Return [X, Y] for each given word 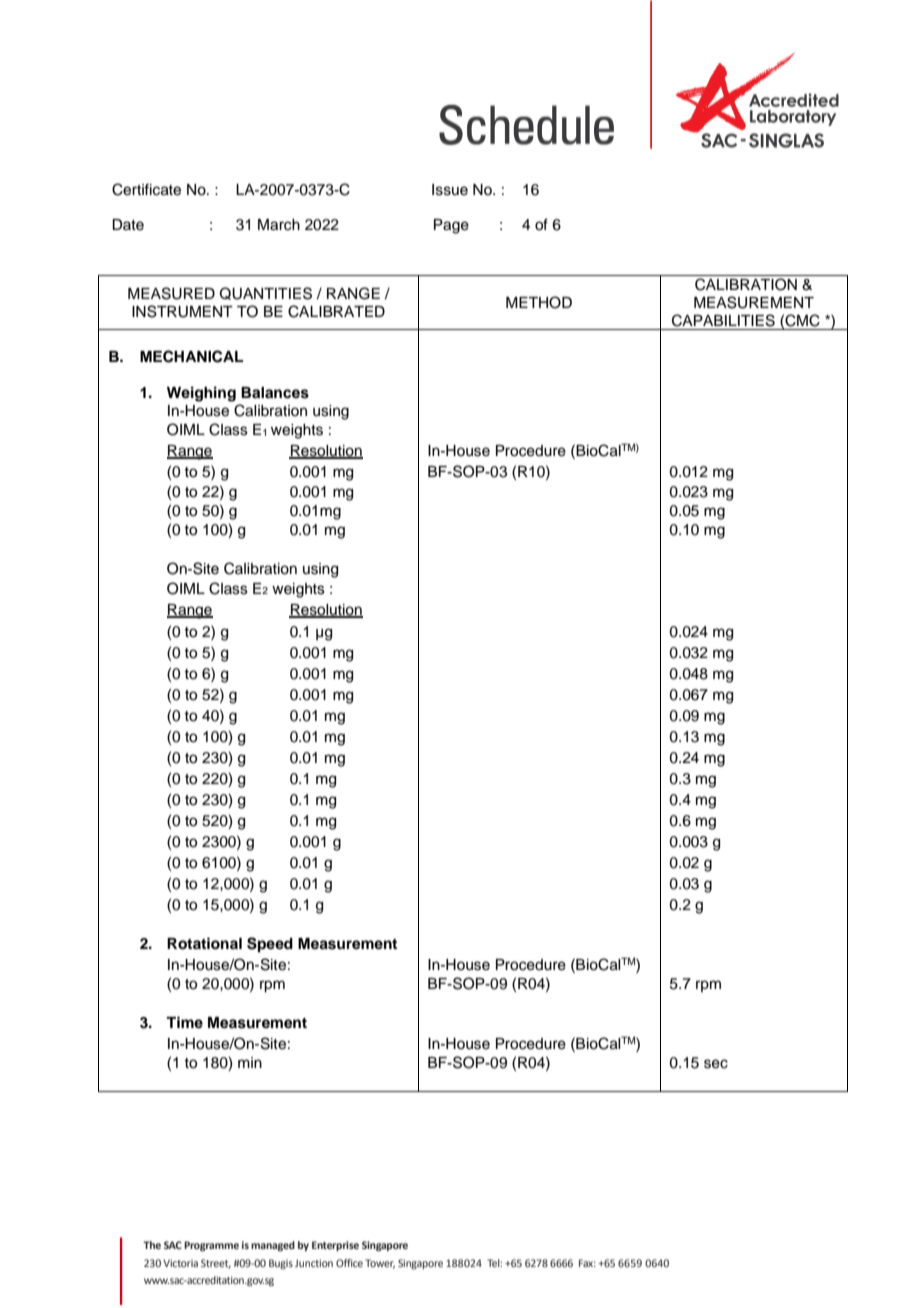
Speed [270, 945]
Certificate [146, 189]
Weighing [201, 394]
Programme [211, 1246]
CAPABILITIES [723, 320]
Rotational [204, 943]
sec [716, 1064]
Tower [380, 1264]
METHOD [539, 302]
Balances [275, 393]
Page [451, 226]
